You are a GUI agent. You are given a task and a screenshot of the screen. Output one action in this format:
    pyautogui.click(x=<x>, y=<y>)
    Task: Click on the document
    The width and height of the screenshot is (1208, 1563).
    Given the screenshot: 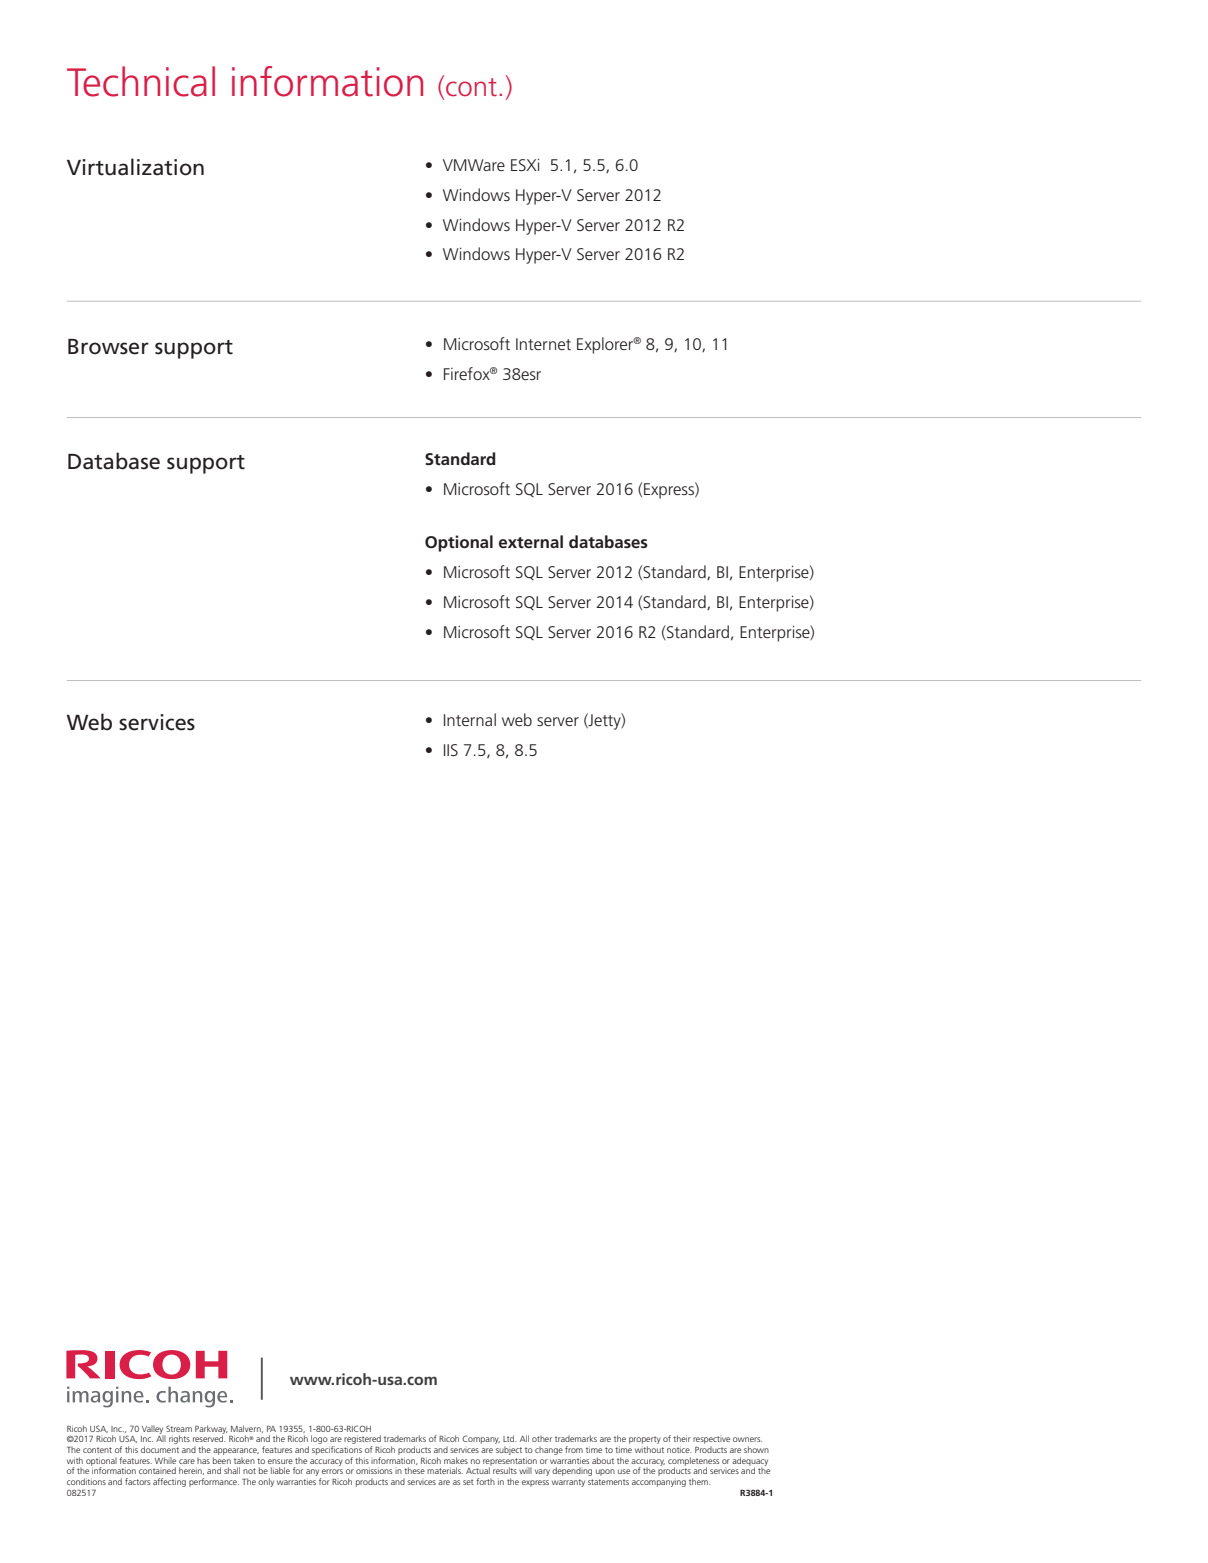 What is the action you would take?
    pyautogui.click(x=160, y=1449)
